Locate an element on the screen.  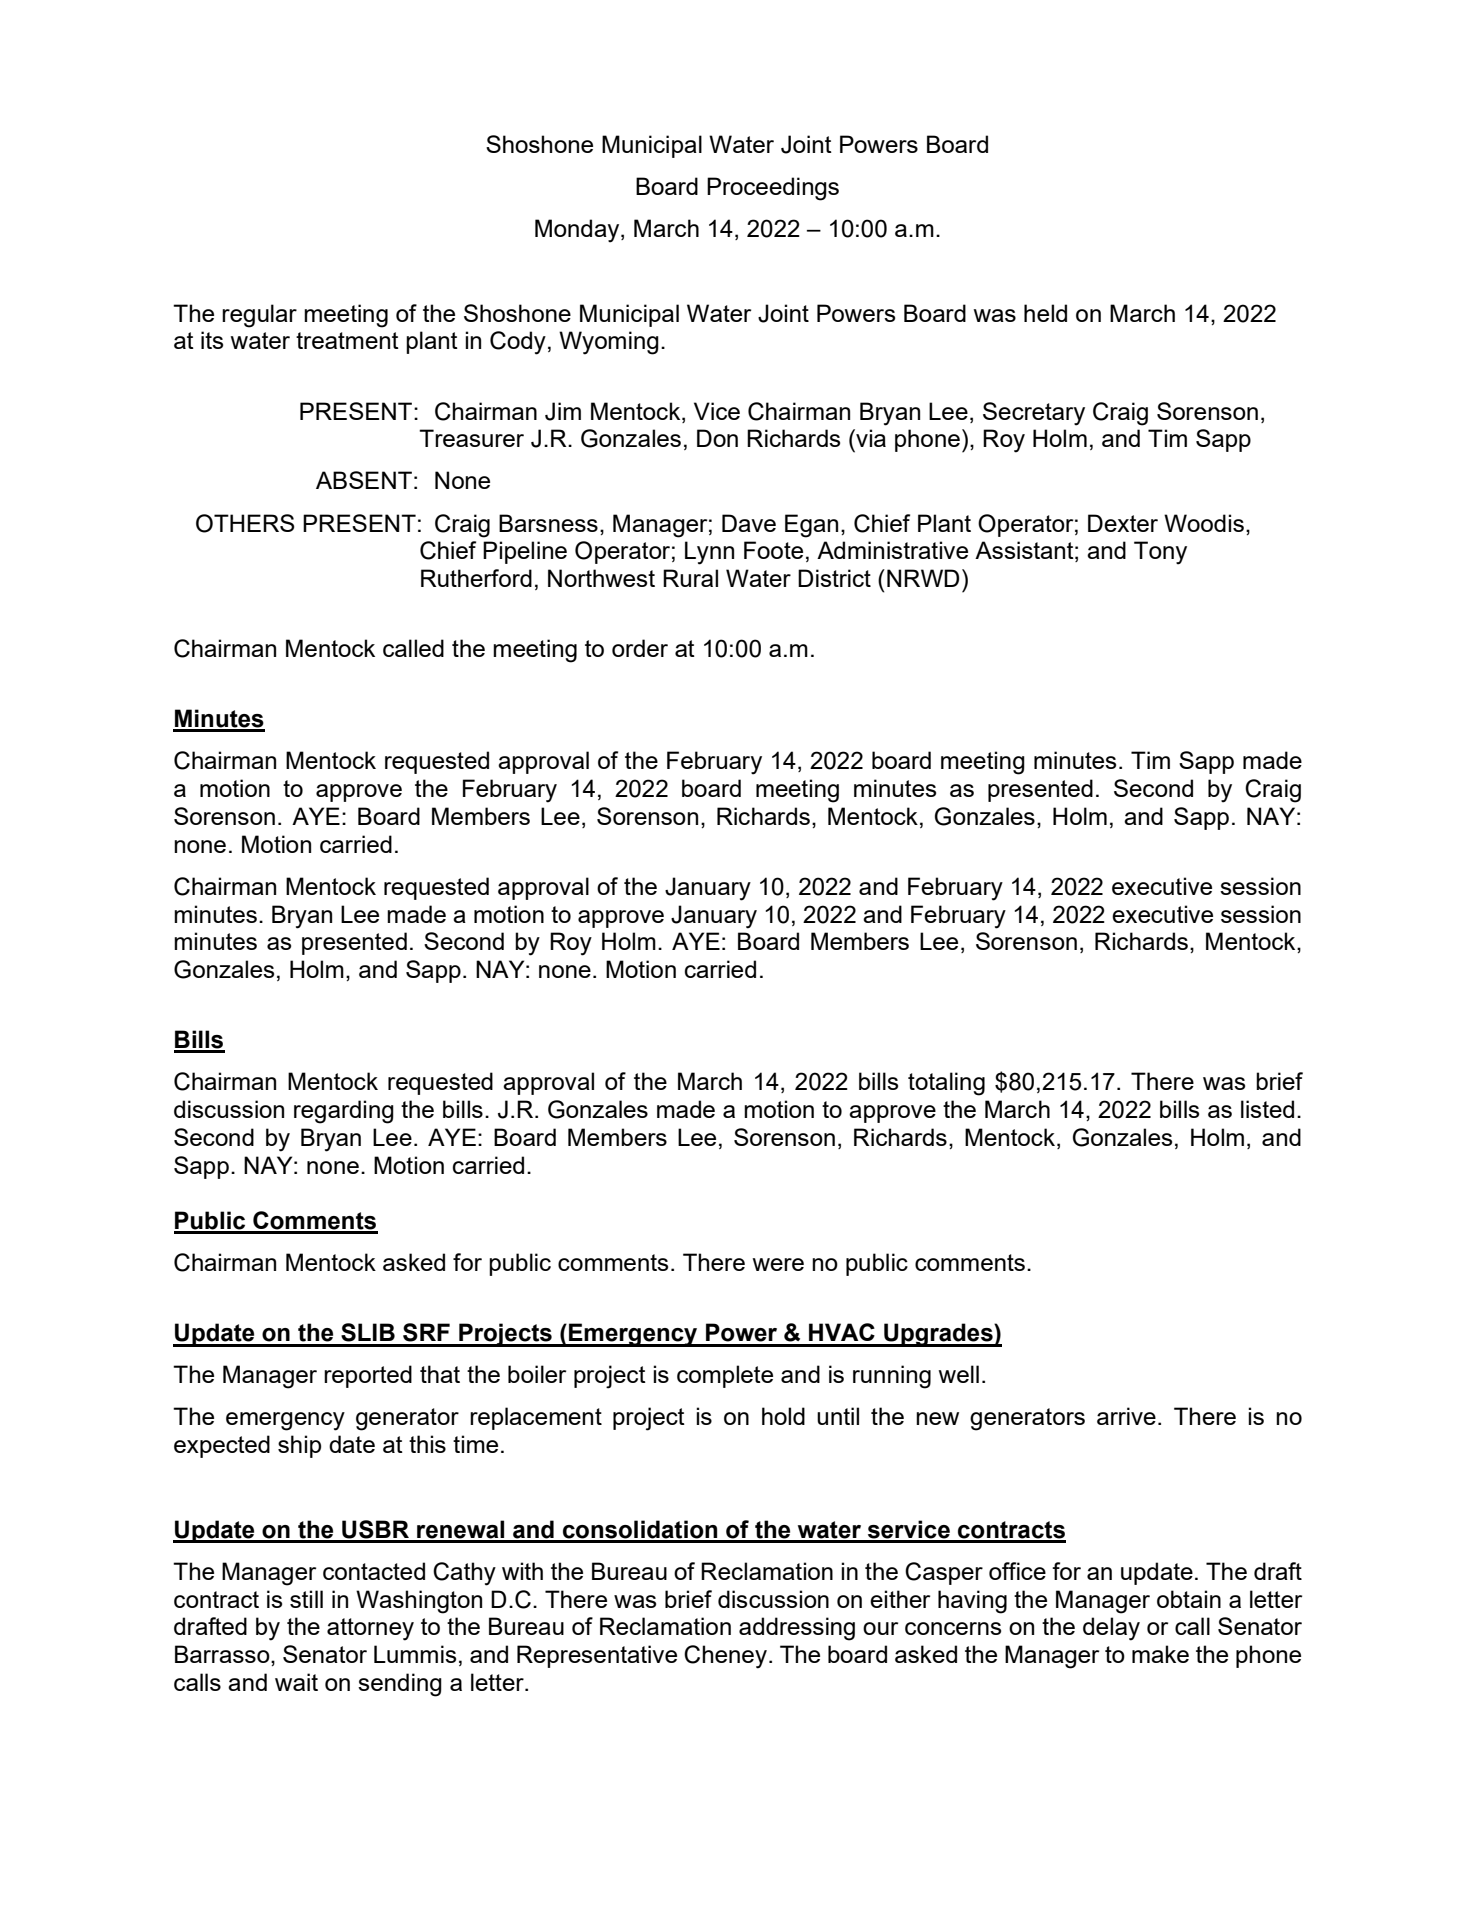
held is located at coordinates (1045, 313).
